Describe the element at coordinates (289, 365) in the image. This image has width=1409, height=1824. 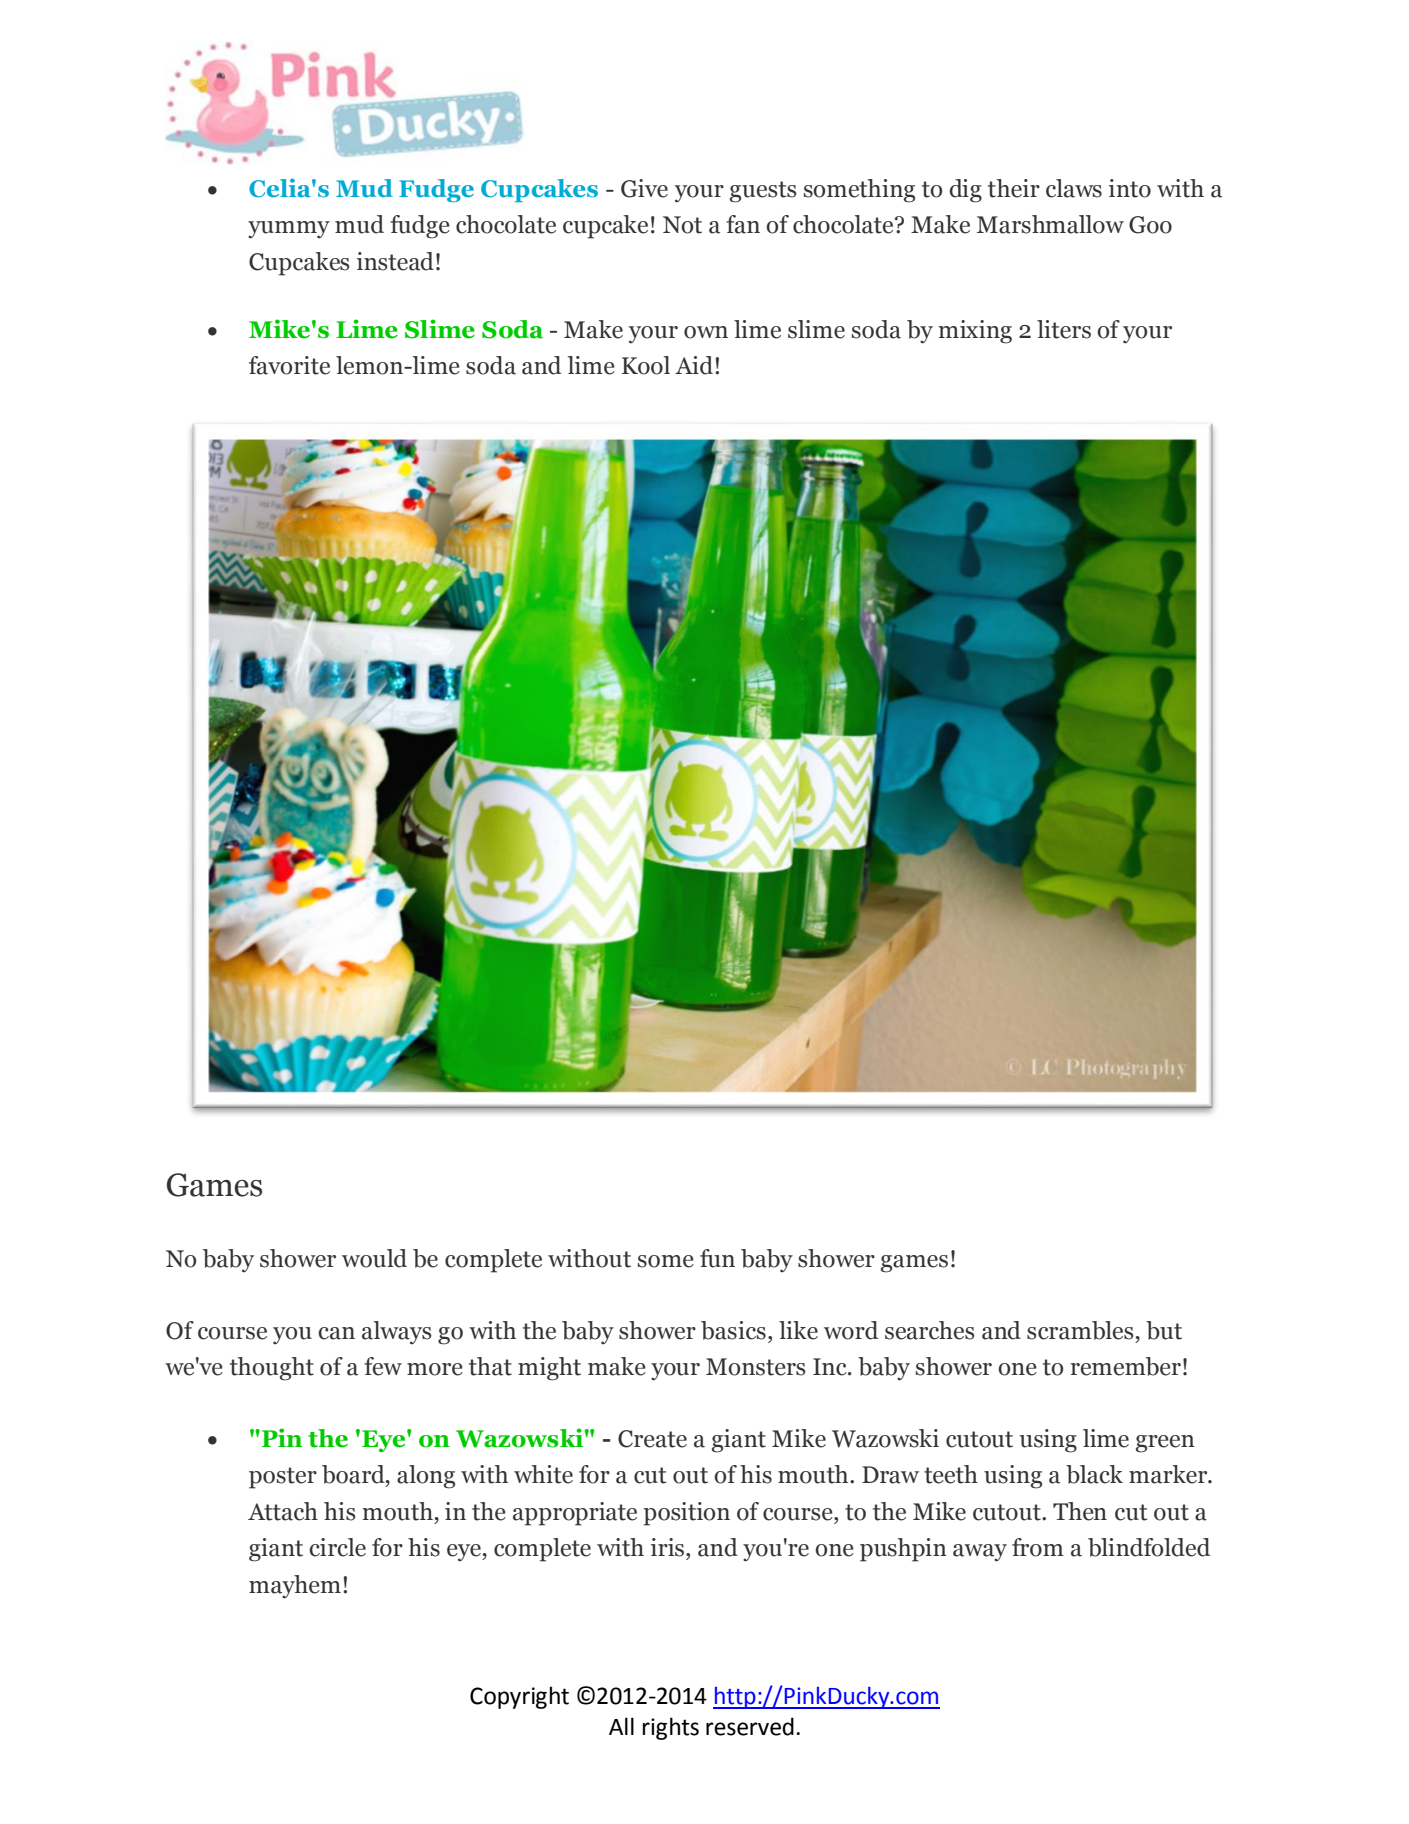
I see `favorite` at that location.
